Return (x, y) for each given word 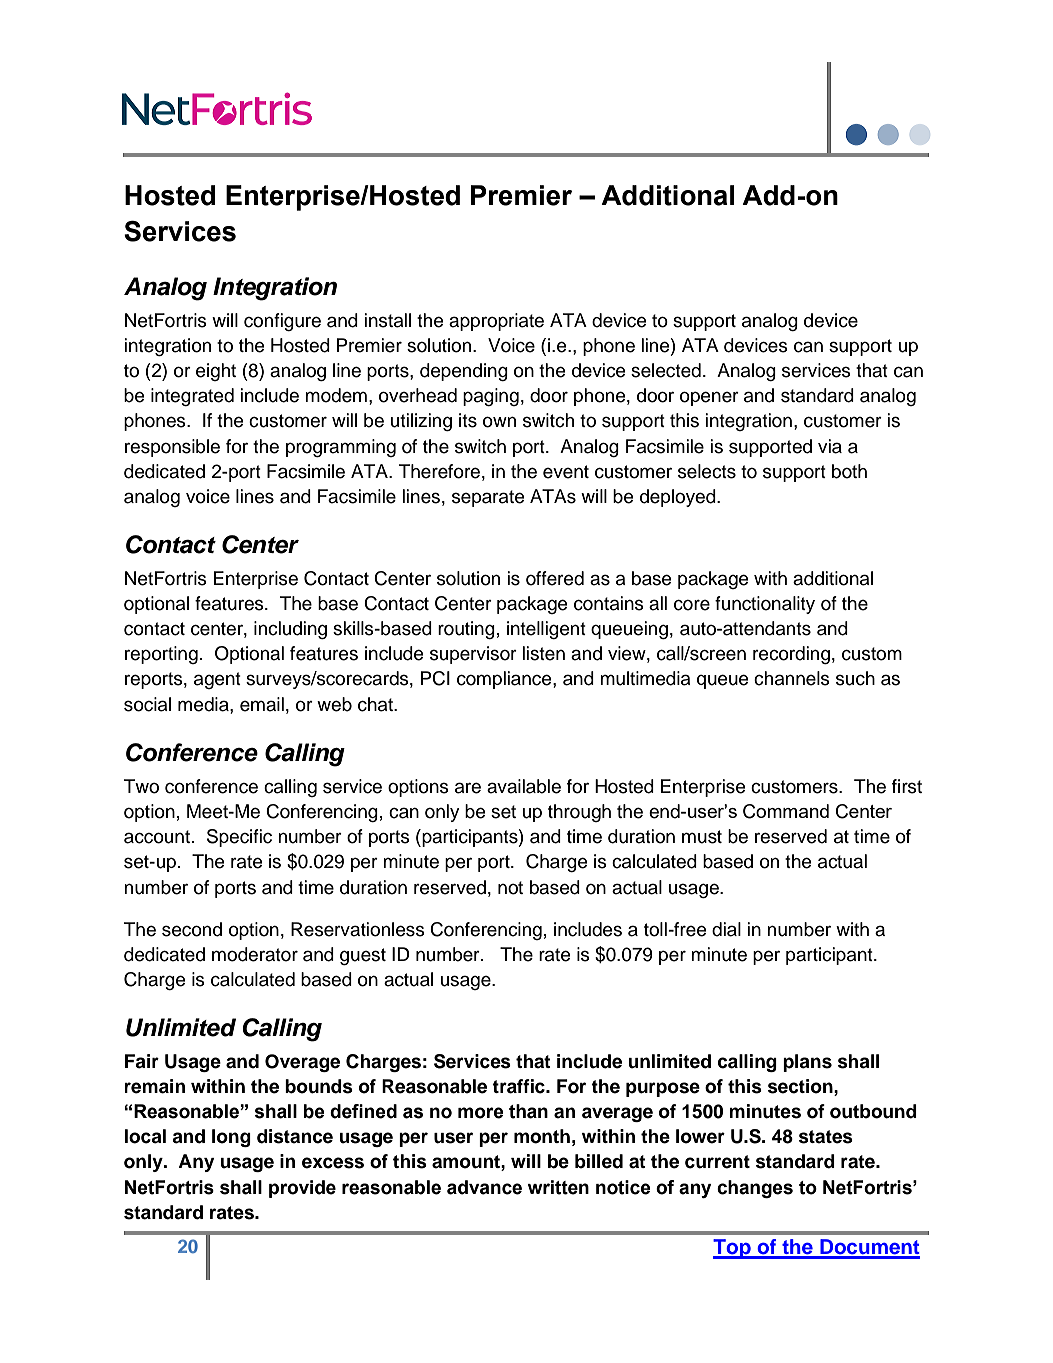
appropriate (496, 322)
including (290, 630)
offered (555, 578)
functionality (765, 605)
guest (363, 956)
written (558, 1187)
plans (807, 1063)
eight (216, 372)
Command (786, 811)
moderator (255, 954)
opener (709, 398)
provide (302, 1189)
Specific (239, 838)
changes (755, 1189)
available (524, 786)
